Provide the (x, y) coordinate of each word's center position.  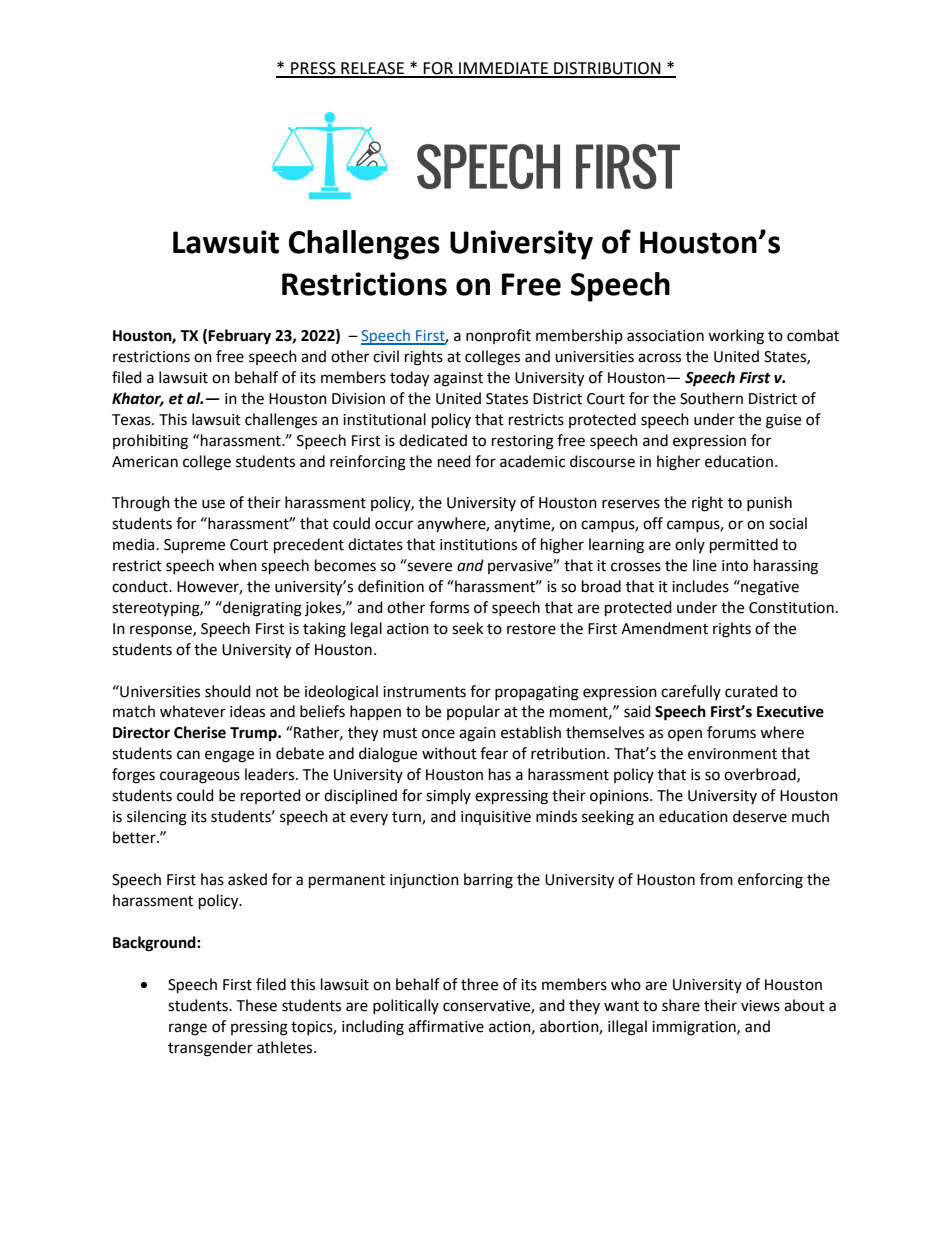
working (736, 337)
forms (449, 607)
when (237, 565)
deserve (760, 816)
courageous (200, 777)
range (188, 1029)
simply (448, 796)
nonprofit (498, 336)
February (239, 337)
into (735, 566)
